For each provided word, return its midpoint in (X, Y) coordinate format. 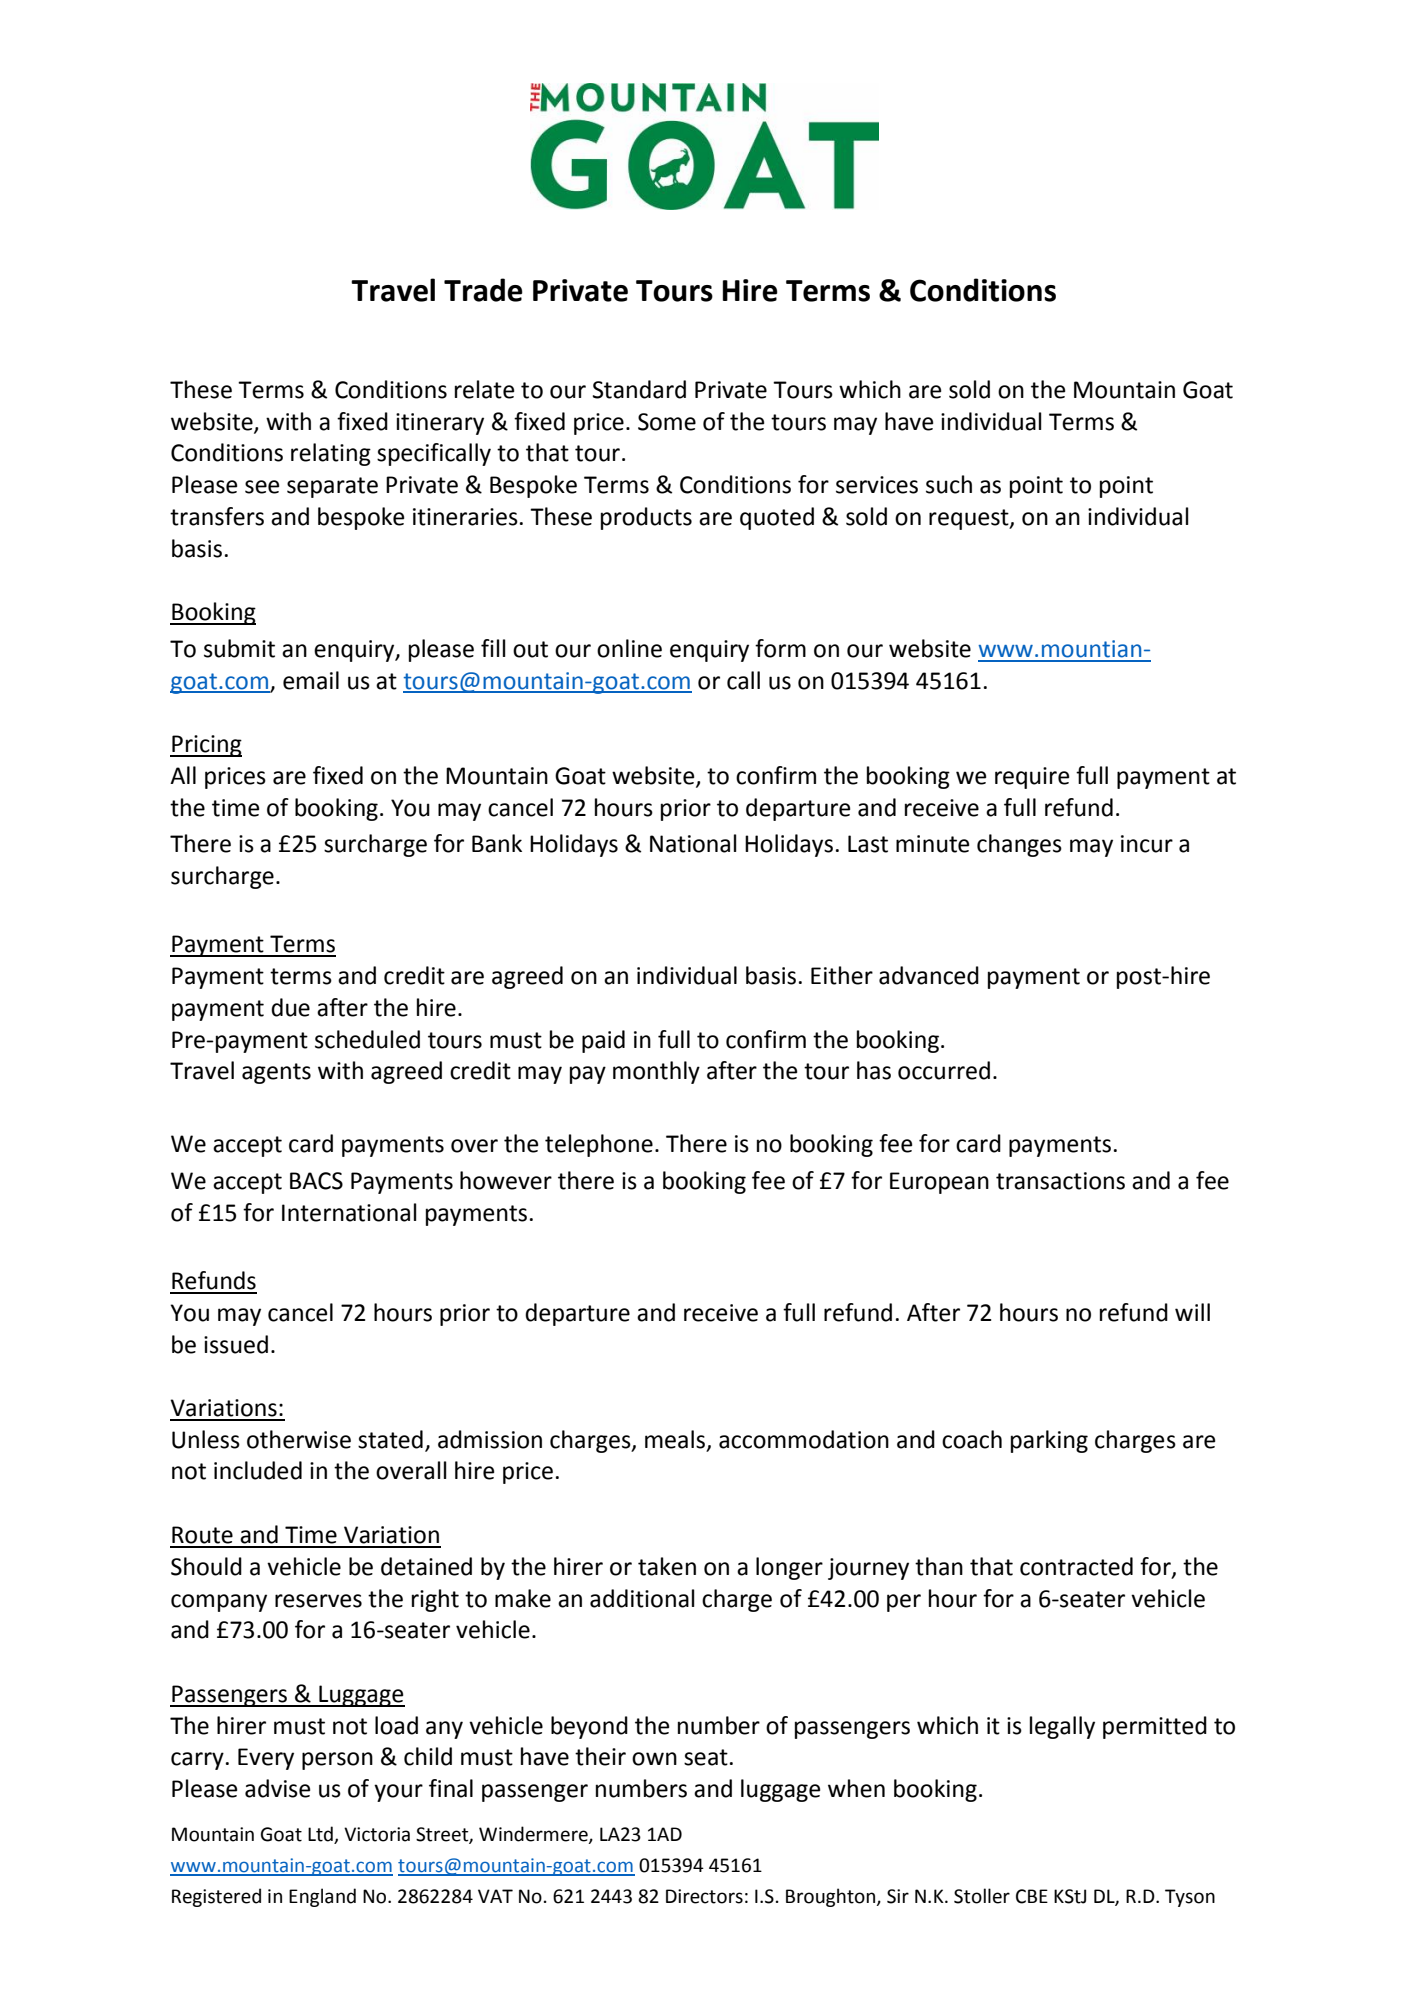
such (949, 484)
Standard (639, 389)
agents (276, 1073)
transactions (1060, 1181)
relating (331, 454)
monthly (656, 1072)
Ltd (321, 1835)
